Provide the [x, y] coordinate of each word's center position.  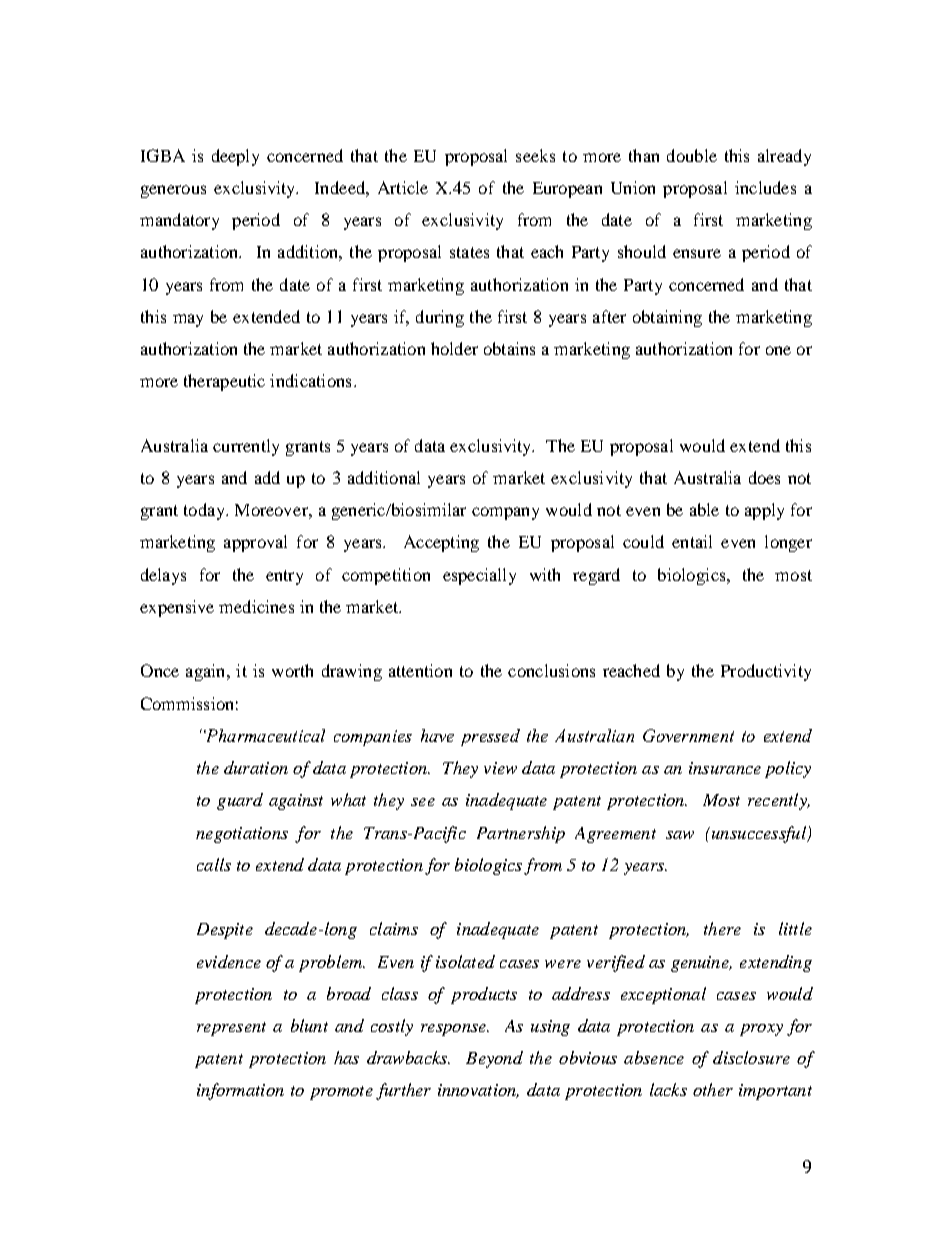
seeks [535, 155]
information [240, 1091]
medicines [256, 606]
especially [479, 576]
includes [765, 187]
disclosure [751, 1057]
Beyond [494, 1059]
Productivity [766, 672]
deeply [235, 157]
